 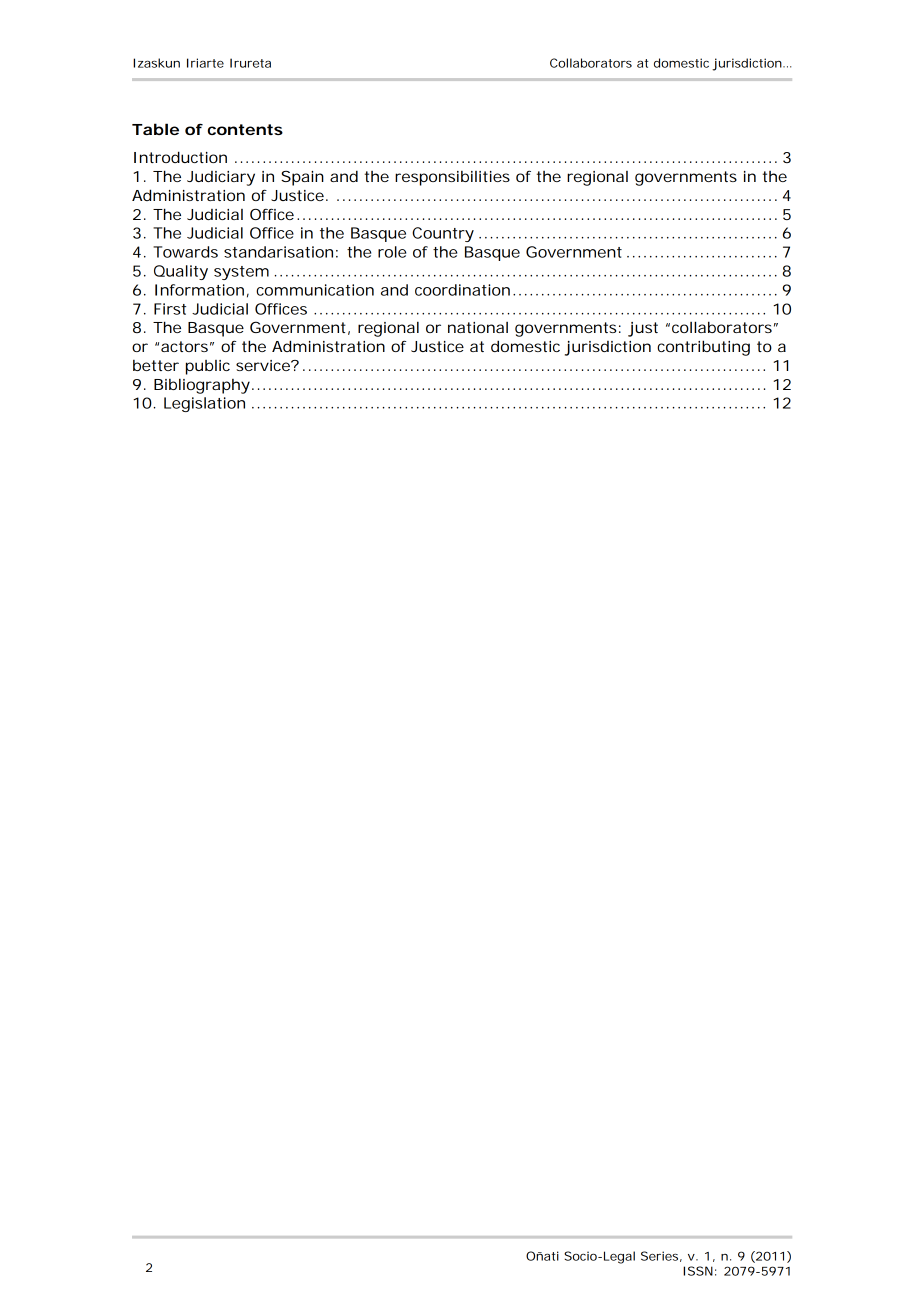 What do you see at coordinates (452, 178) in the image?
I see `responsibilities` at bounding box center [452, 178].
